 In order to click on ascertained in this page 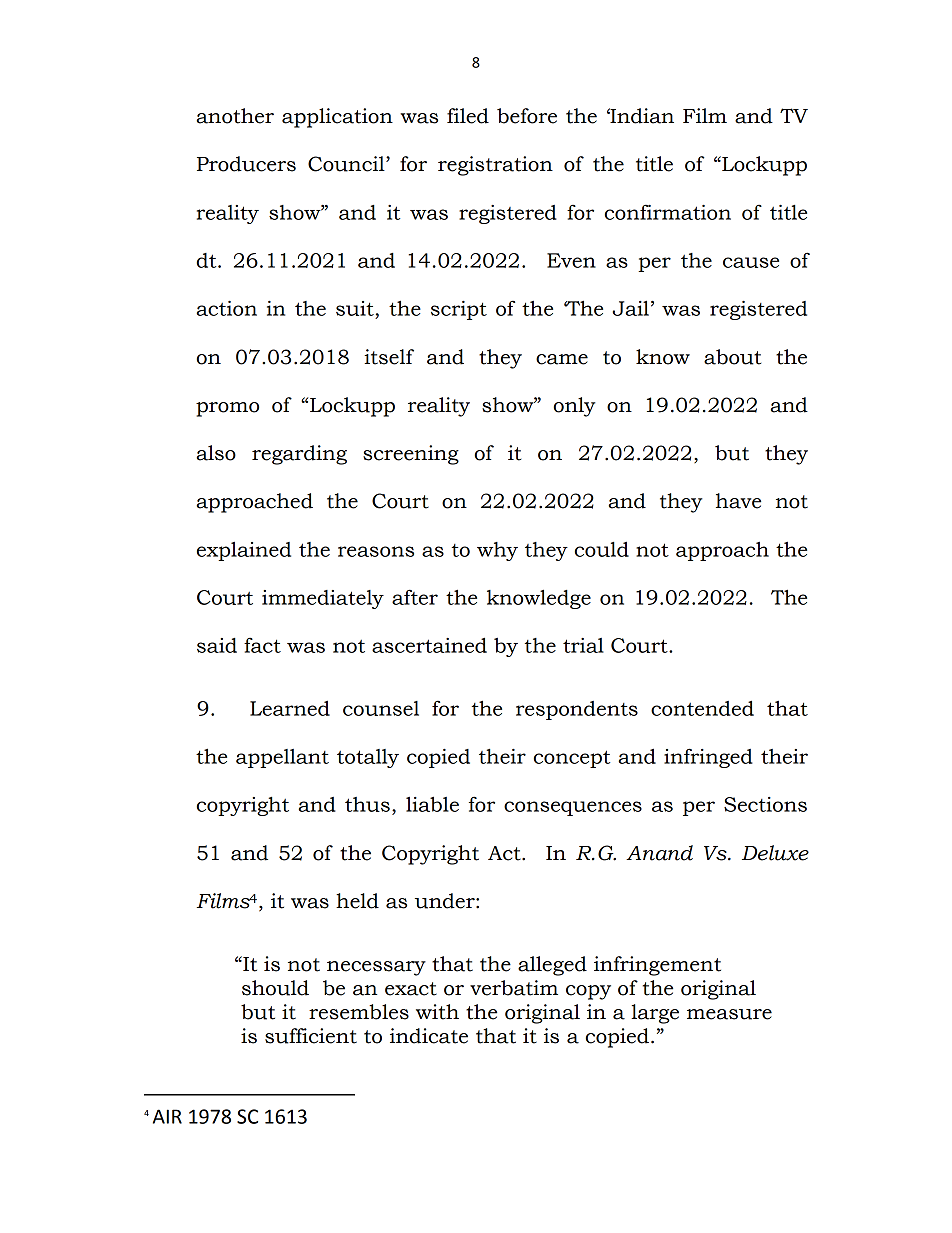, I will do `click(429, 645)`.
